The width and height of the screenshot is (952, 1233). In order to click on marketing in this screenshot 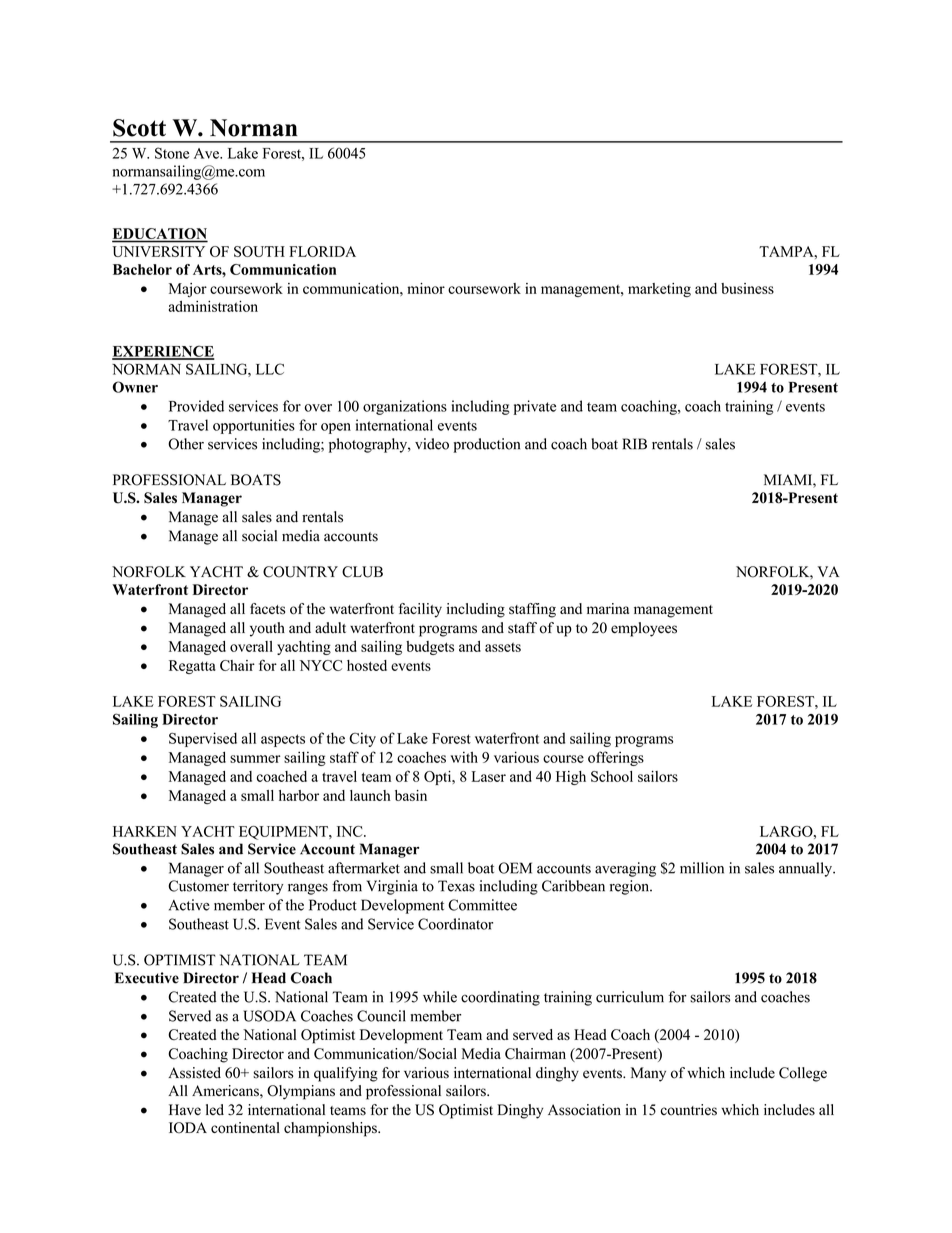, I will do `click(659, 290)`.
